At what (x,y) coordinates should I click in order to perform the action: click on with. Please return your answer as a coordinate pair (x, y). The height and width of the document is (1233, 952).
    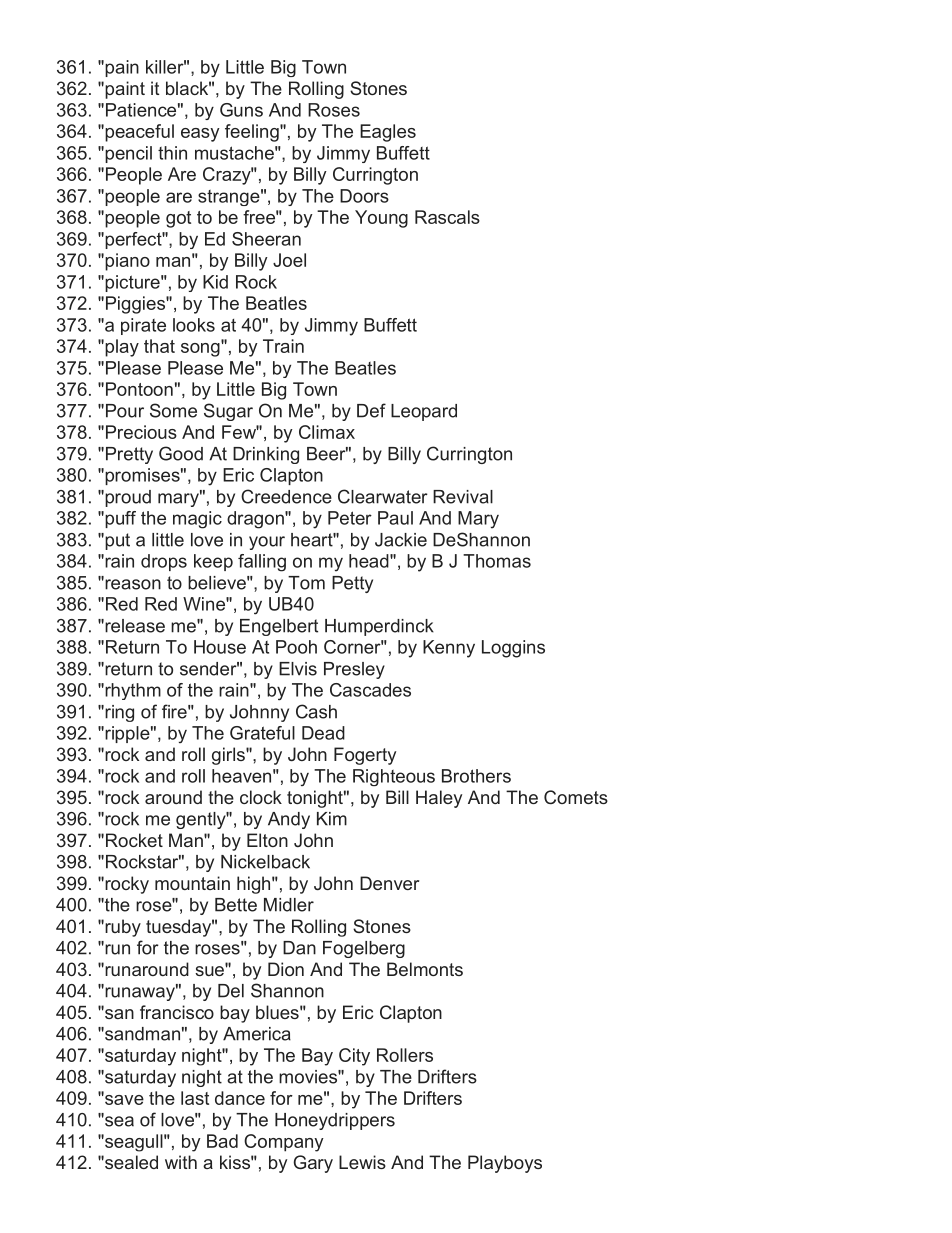
    Looking at the image, I should click on (181, 1162).
